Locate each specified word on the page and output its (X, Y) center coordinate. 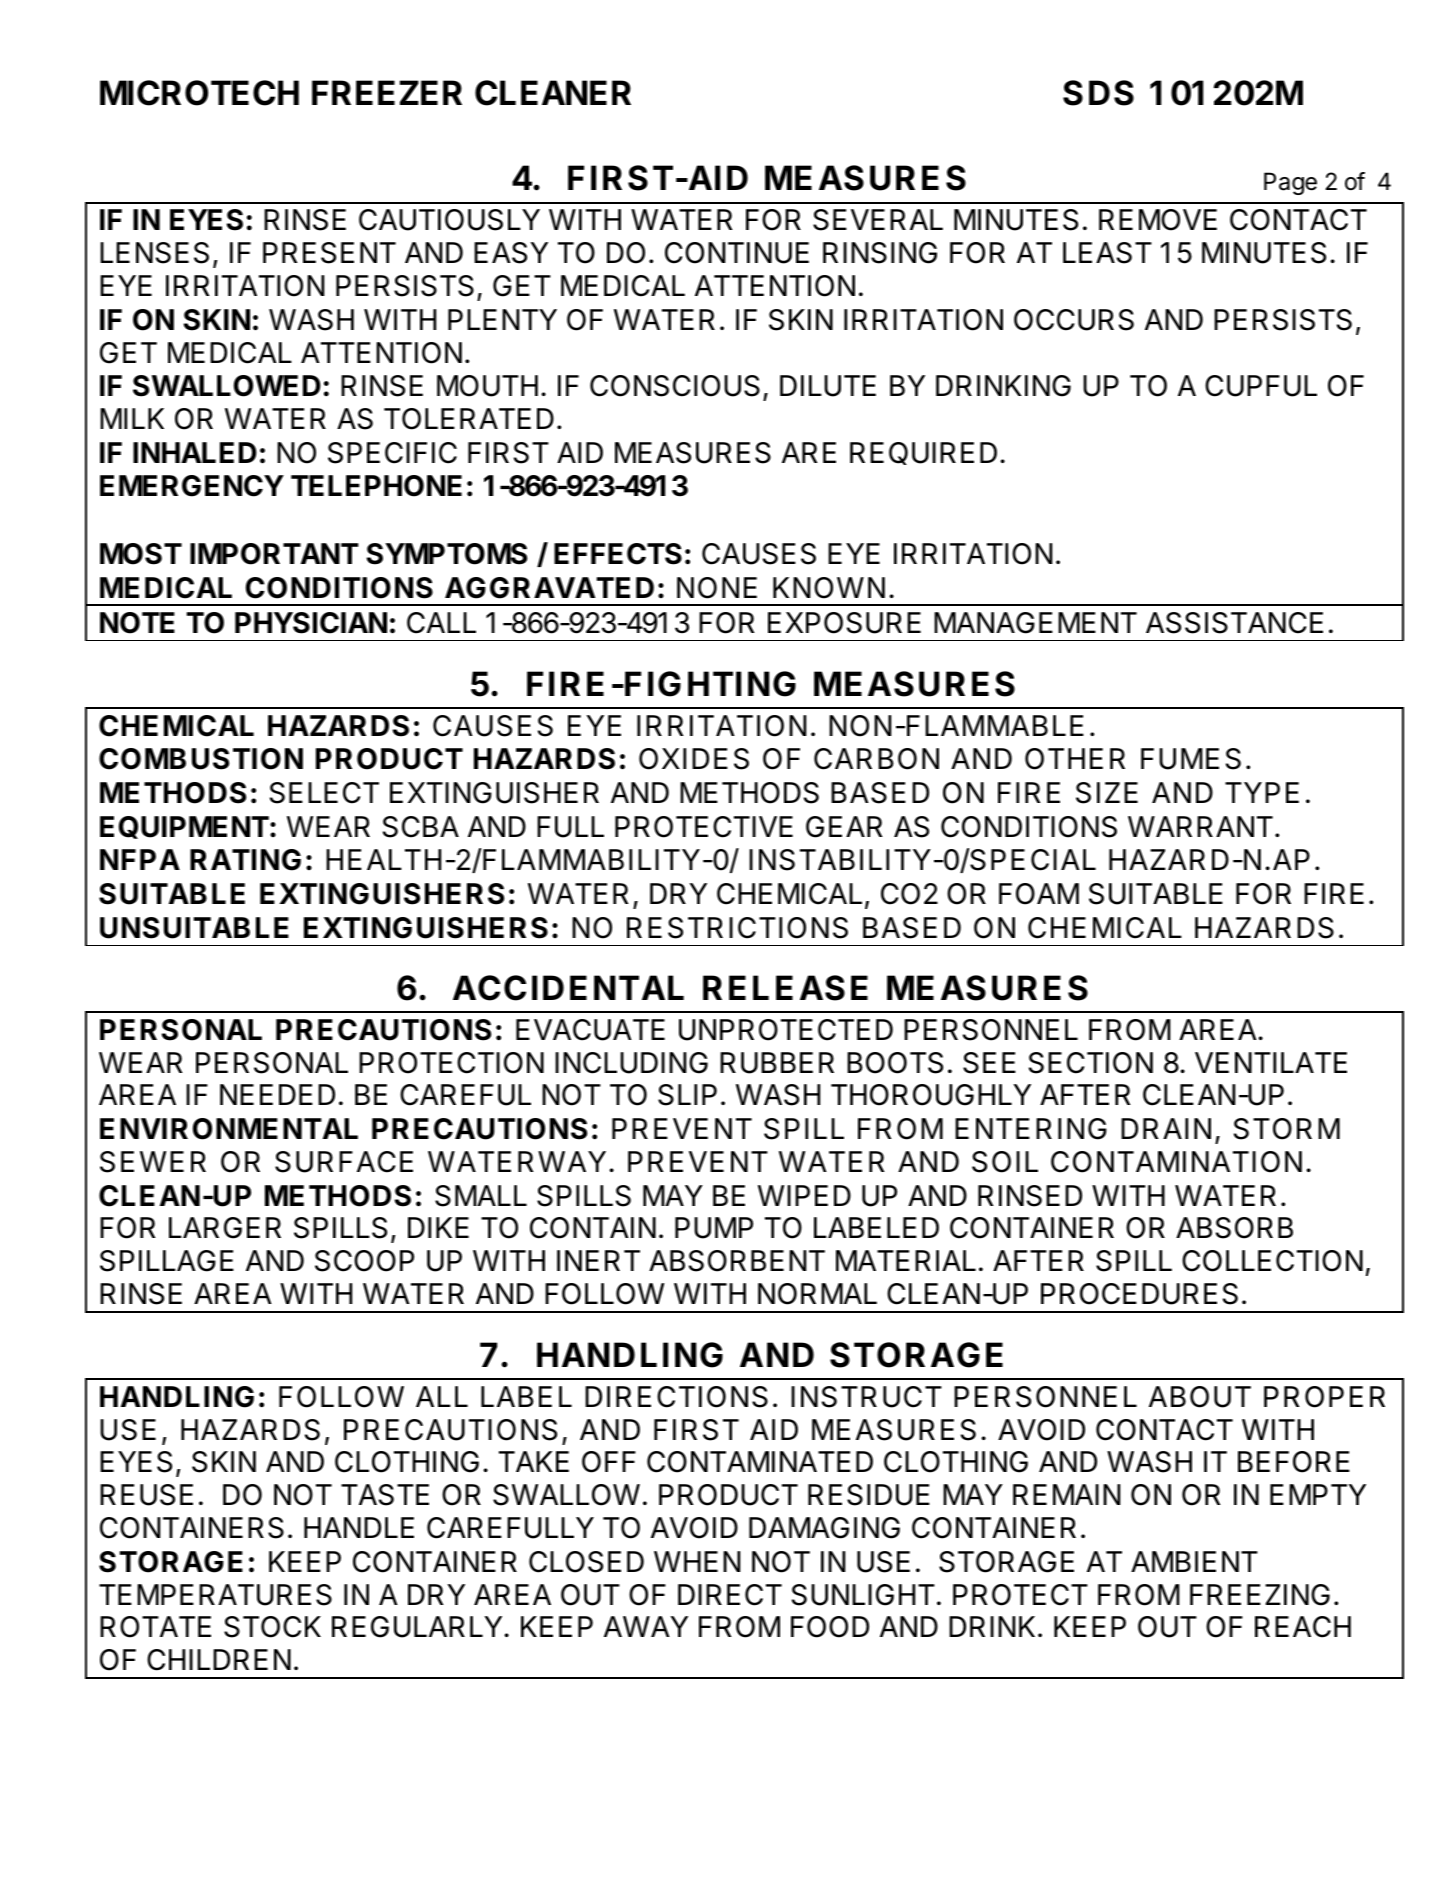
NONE (717, 588)
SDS (1098, 93)
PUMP (714, 1228)
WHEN (697, 1561)
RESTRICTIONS (737, 928)
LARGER (225, 1228)
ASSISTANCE (1234, 623)
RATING (245, 860)
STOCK (272, 1627)
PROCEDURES (1139, 1294)
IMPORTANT (274, 554)
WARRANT (1200, 826)
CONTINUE (737, 253)
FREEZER (387, 92)
